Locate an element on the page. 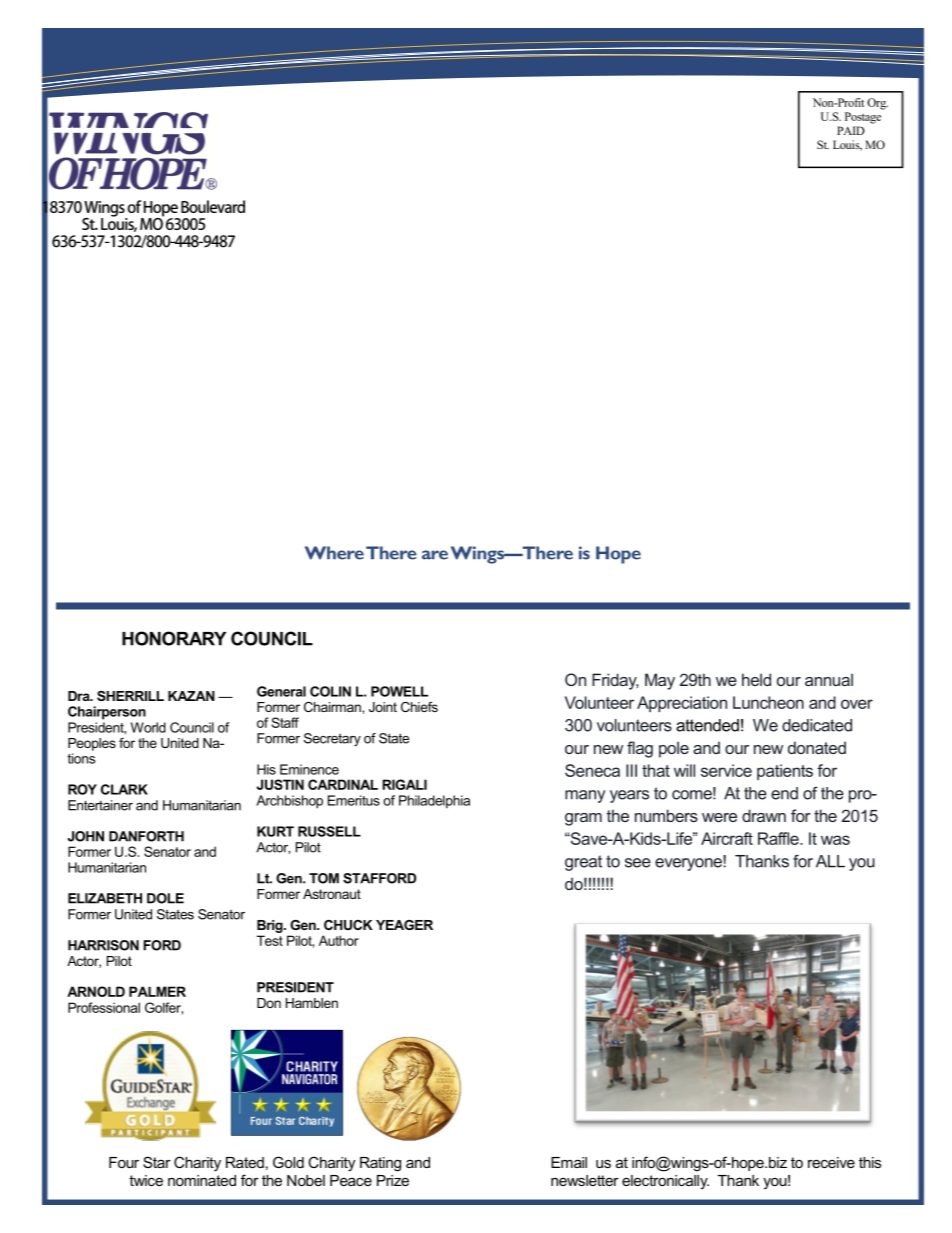  Postage is located at coordinates (863, 118).
